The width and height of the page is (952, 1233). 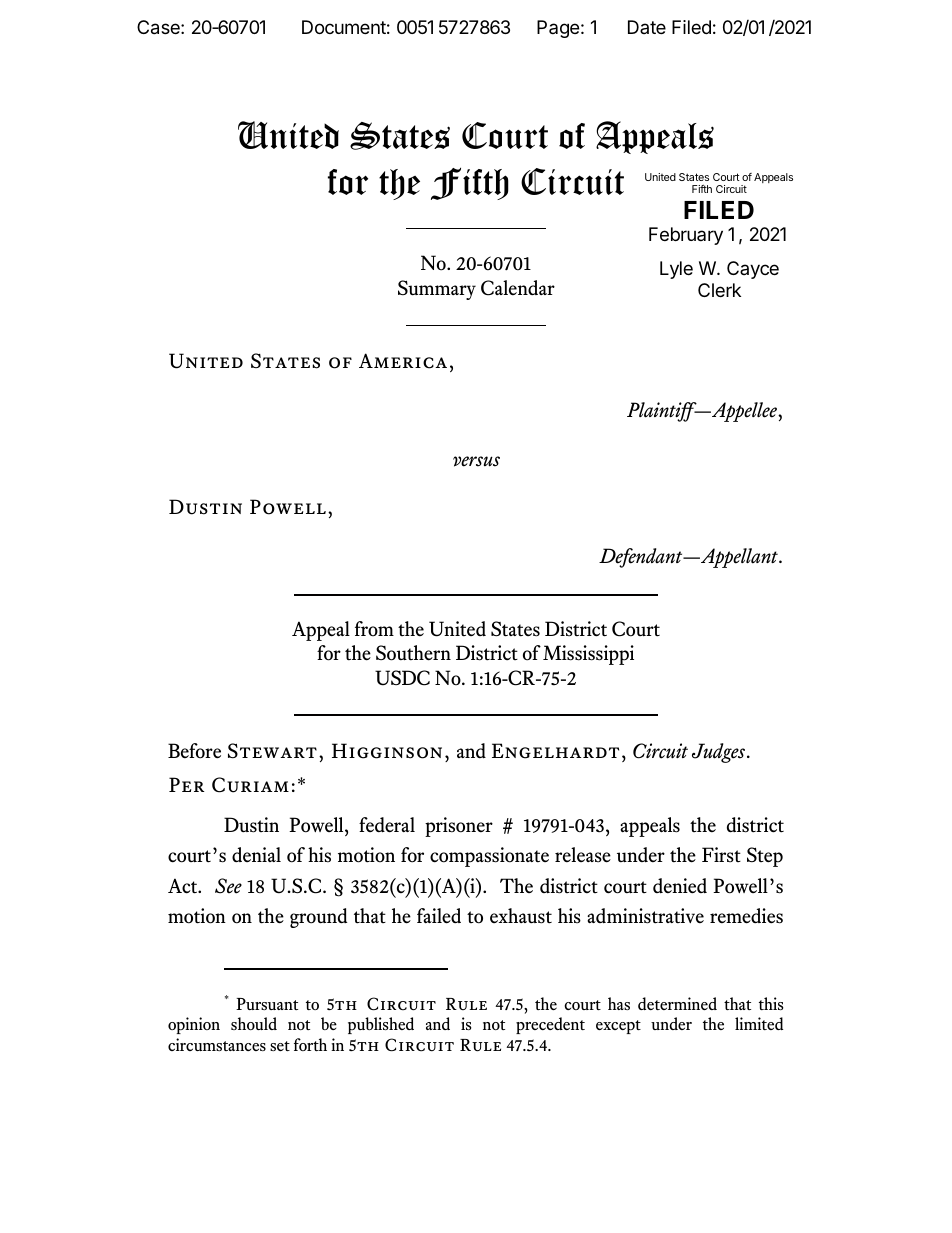 What do you see at coordinates (476, 461) in the page?
I see `versus` at bounding box center [476, 461].
